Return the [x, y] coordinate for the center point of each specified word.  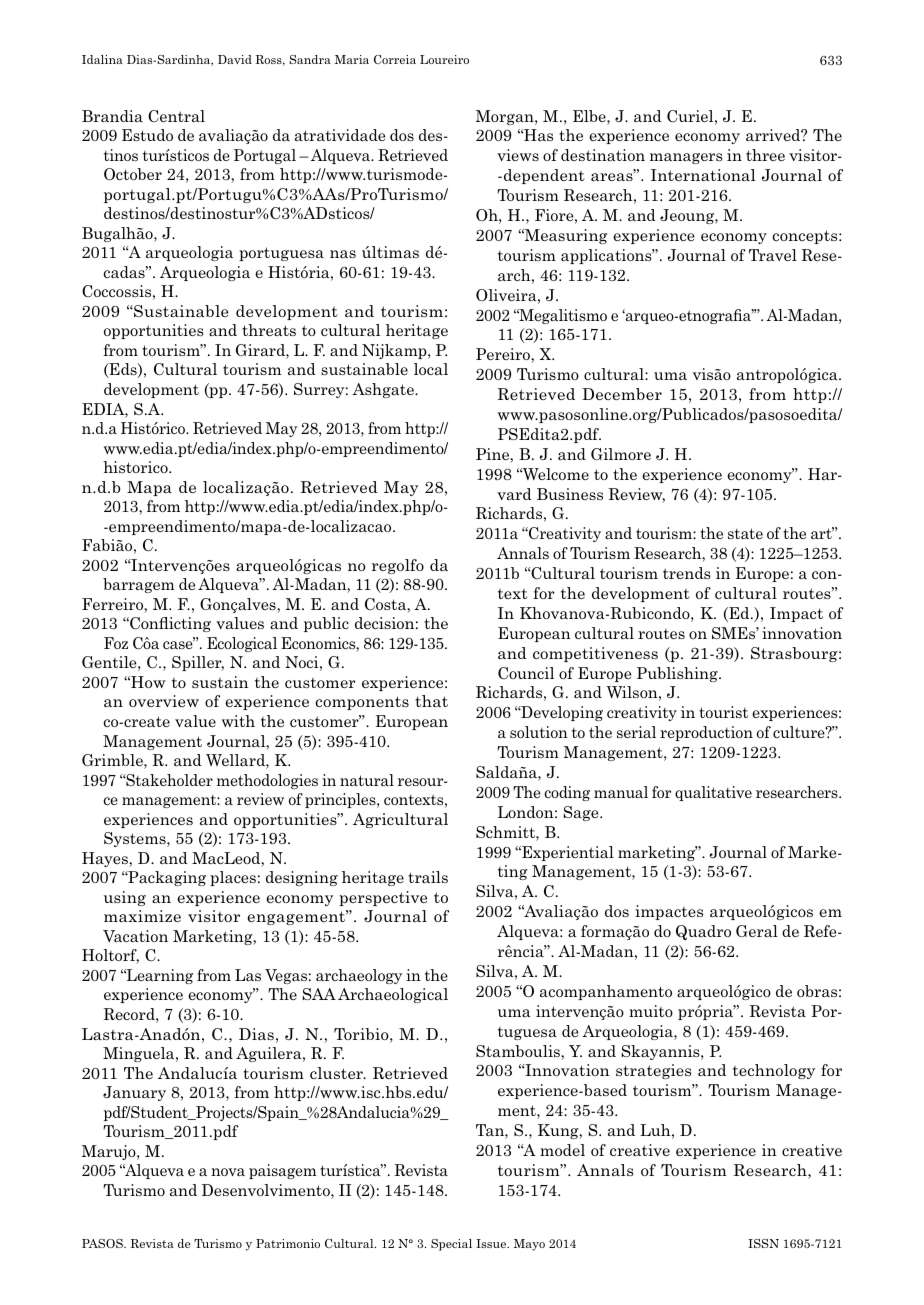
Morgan [506, 117]
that [431, 701]
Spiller [198, 663]
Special [451, 1245]
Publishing [678, 674]
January [134, 1093]
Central [176, 116]
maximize [142, 916]
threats [269, 330]
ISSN [763, 1243]
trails [428, 877]
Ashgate [384, 390]
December [622, 394]
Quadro [703, 932]
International [703, 175]
